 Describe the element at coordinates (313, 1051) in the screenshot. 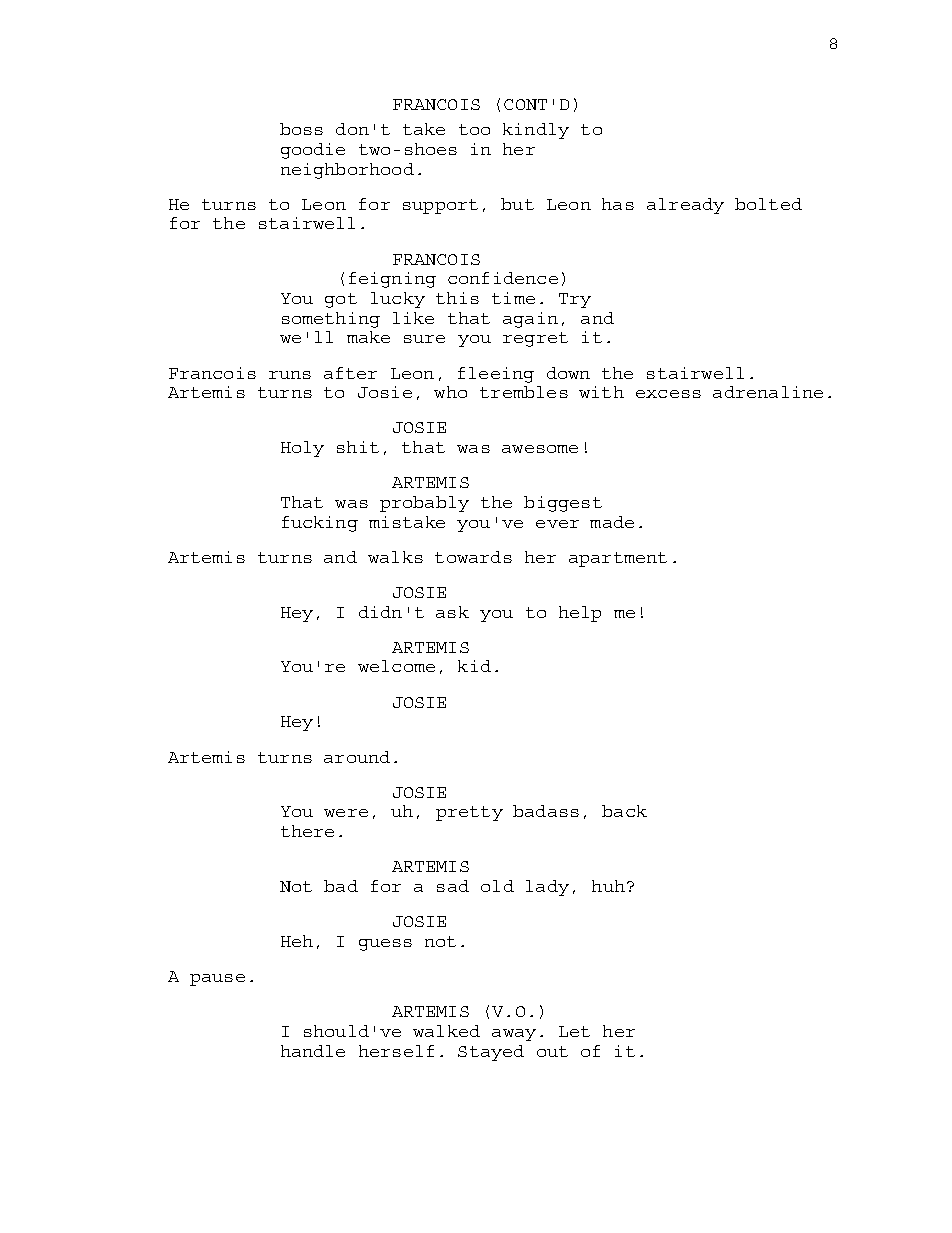

I see `handle` at that location.
